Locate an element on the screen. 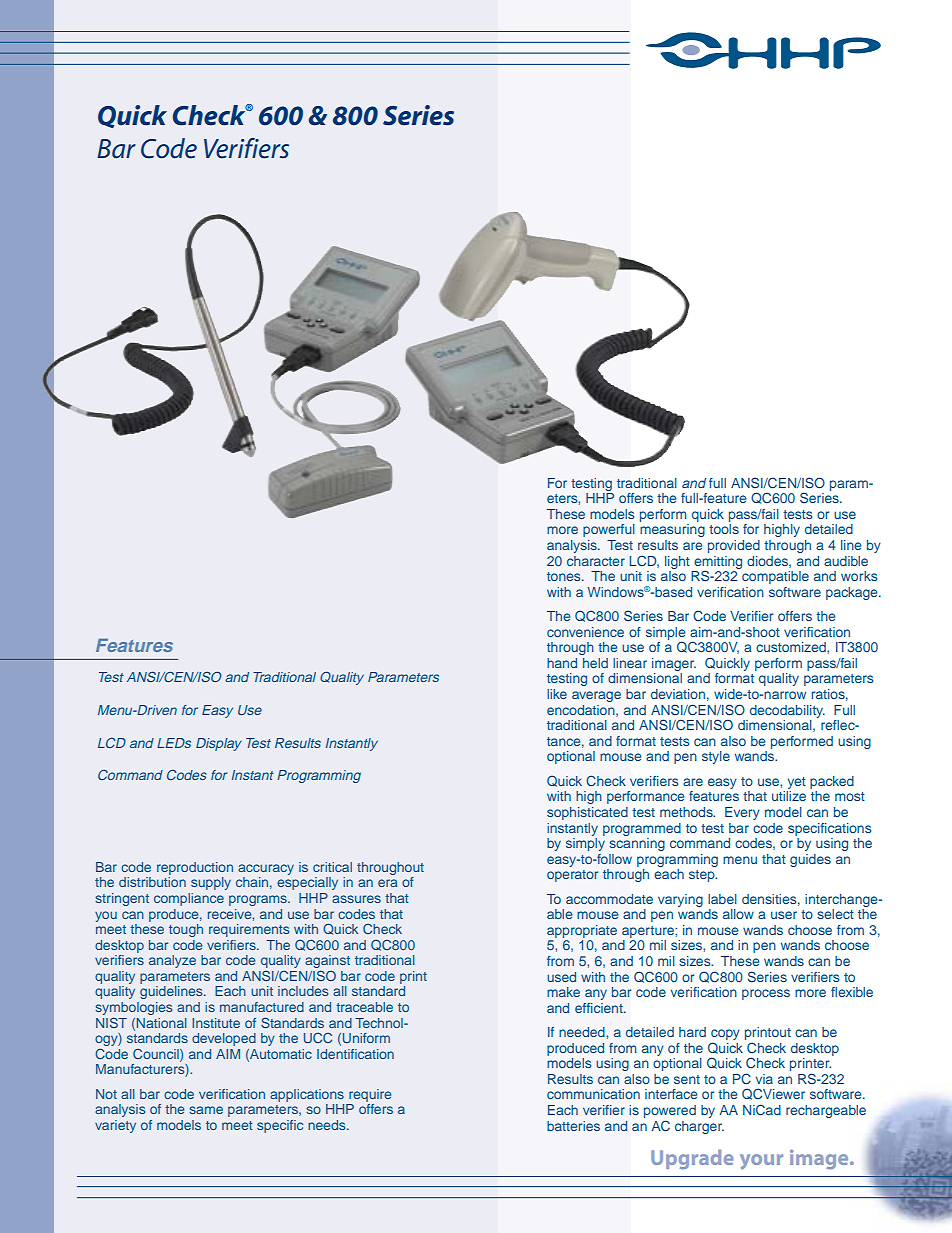 This screenshot has width=952, height=1233. character is located at coordinates (596, 561).
